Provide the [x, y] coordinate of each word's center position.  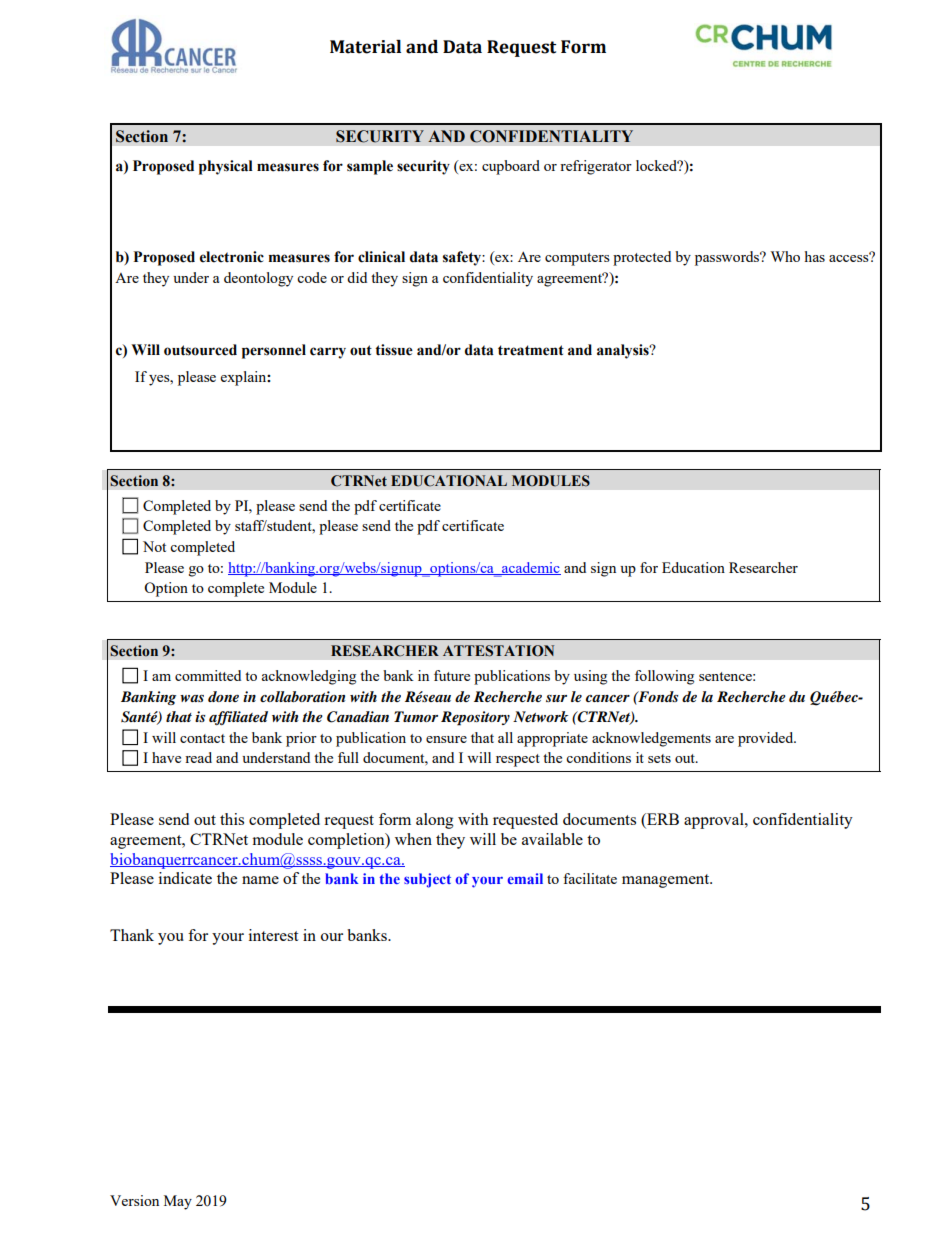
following [664, 677]
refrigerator [596, 167]
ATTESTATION [498, 651]
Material [365, 47]
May [178, 1202]
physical [226, 167]
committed [208, 675]
